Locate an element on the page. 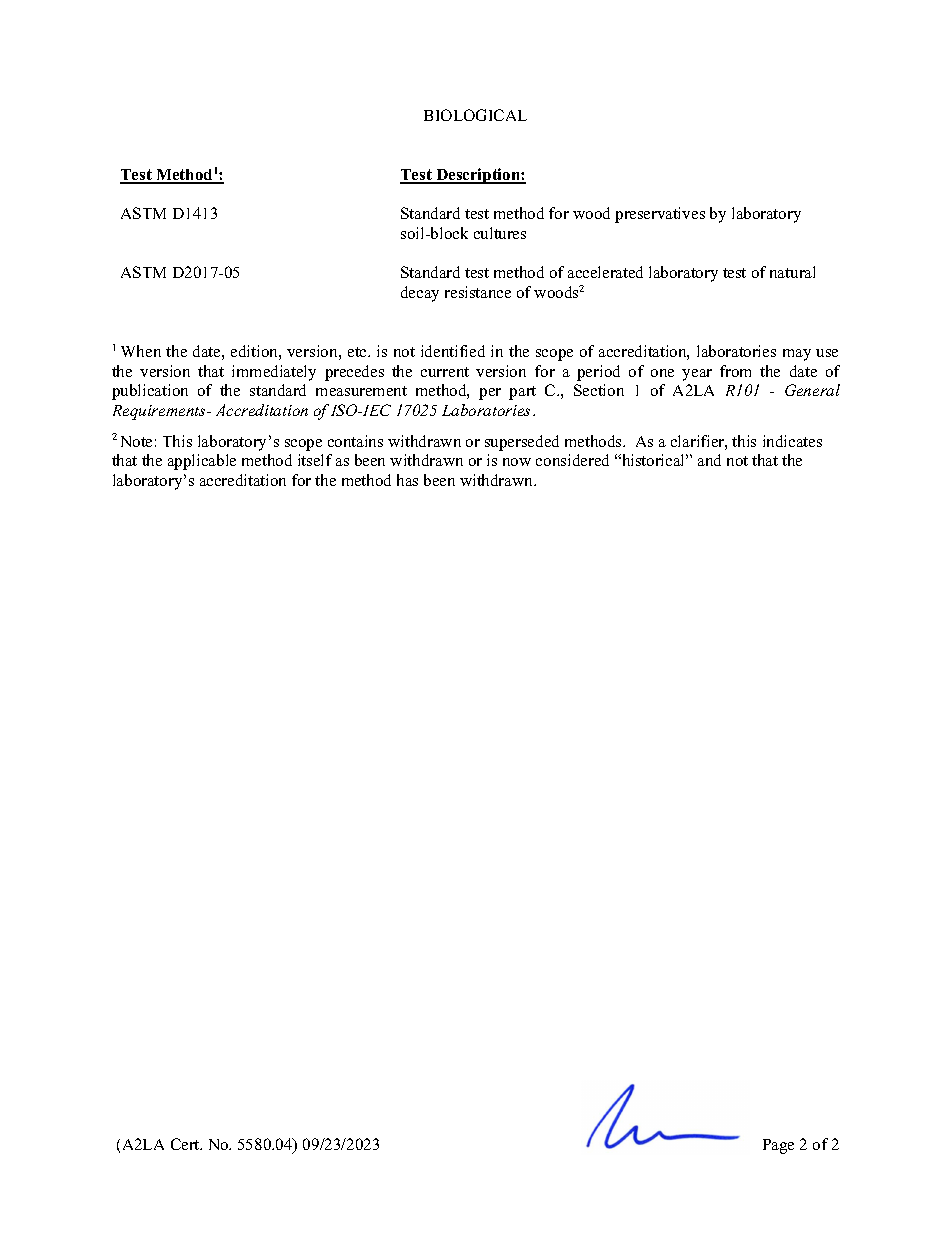 This image has width=952, height=1233. cultures is located at coordinates (500, 233).
